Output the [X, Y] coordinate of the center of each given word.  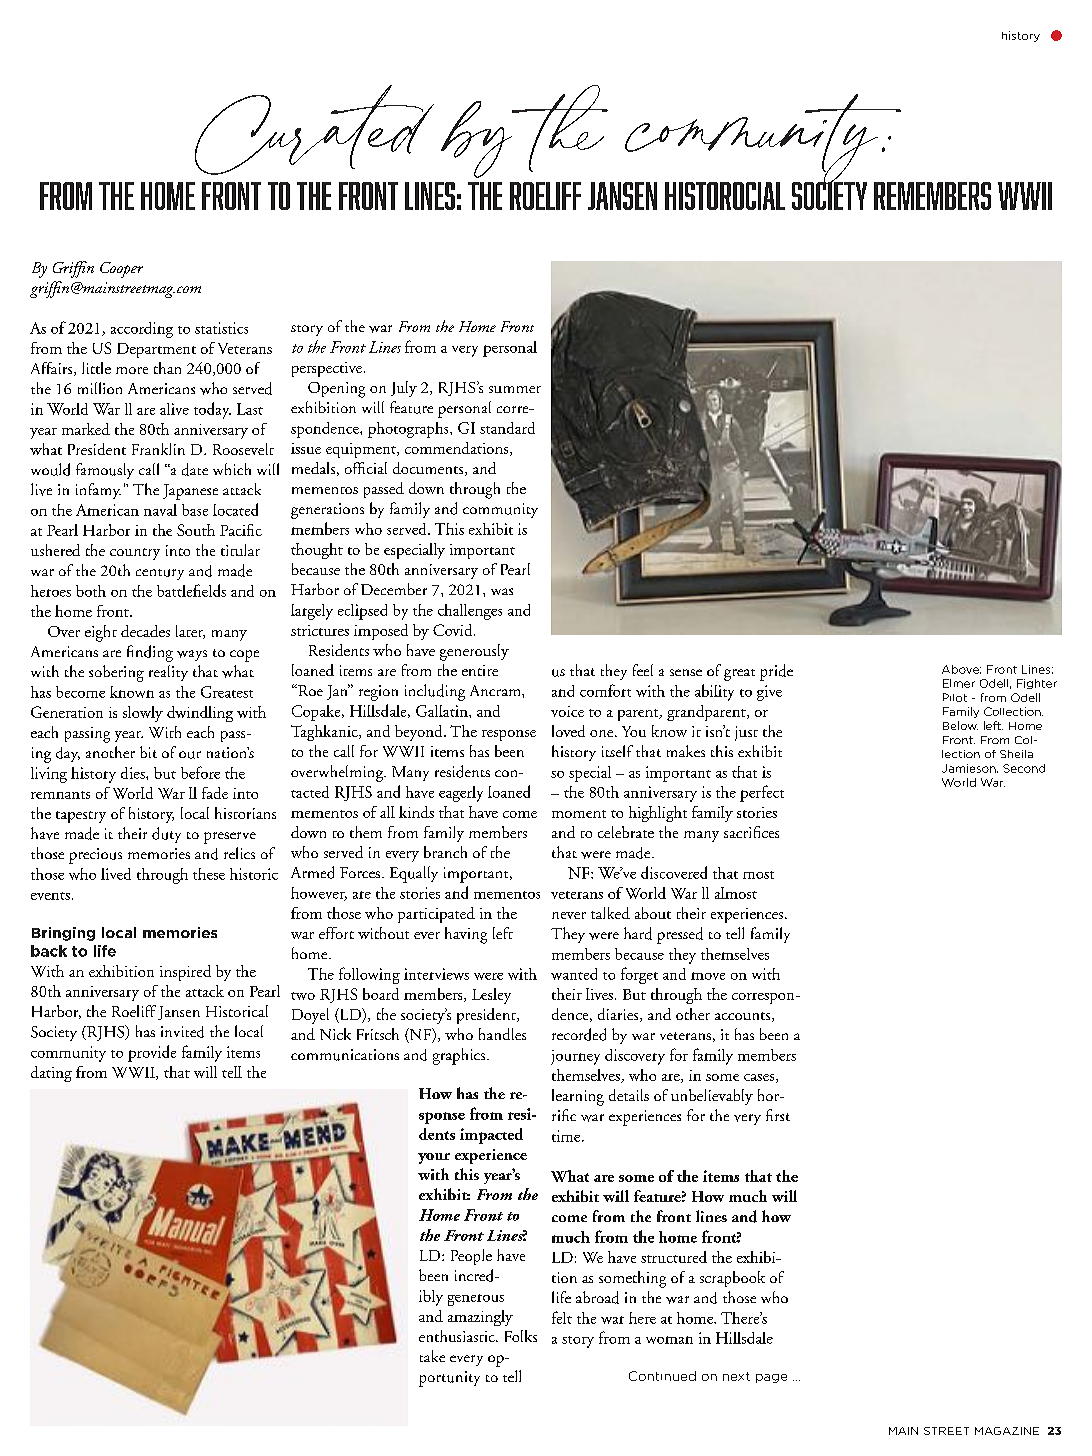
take [432, 1356]
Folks [521, 1336]
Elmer [959, 683]
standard [507, 428]
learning [578, 1097]
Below [960, 725]
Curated [314, 130]
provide [152, 1053]
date [195, 469]
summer [515, 389]
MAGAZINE [1007, 1431]
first [778, 1115]
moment [579, 814]
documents [429, 469]
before [200, 772]
